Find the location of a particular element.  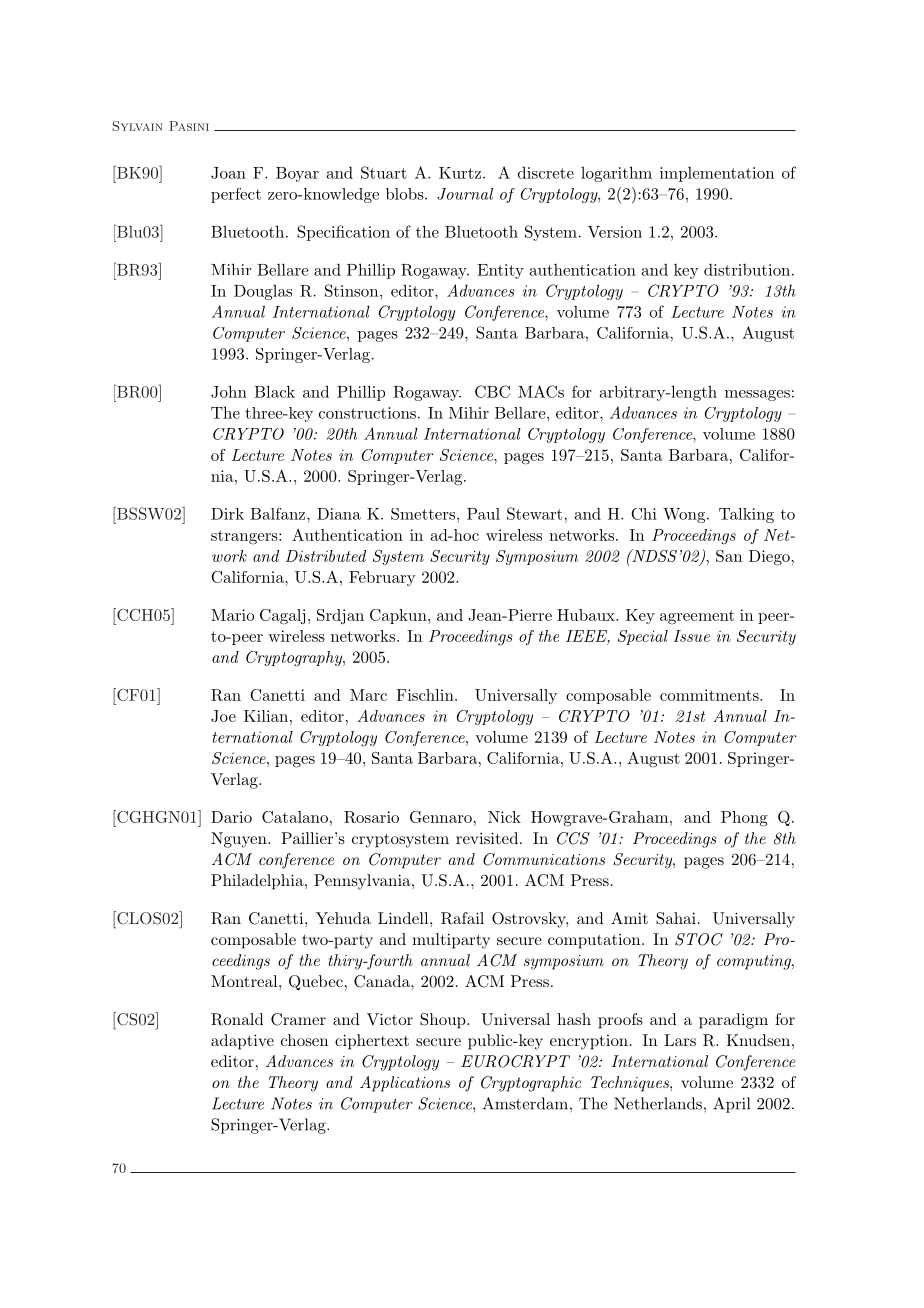

messages is located at coordinates (757, 395).
